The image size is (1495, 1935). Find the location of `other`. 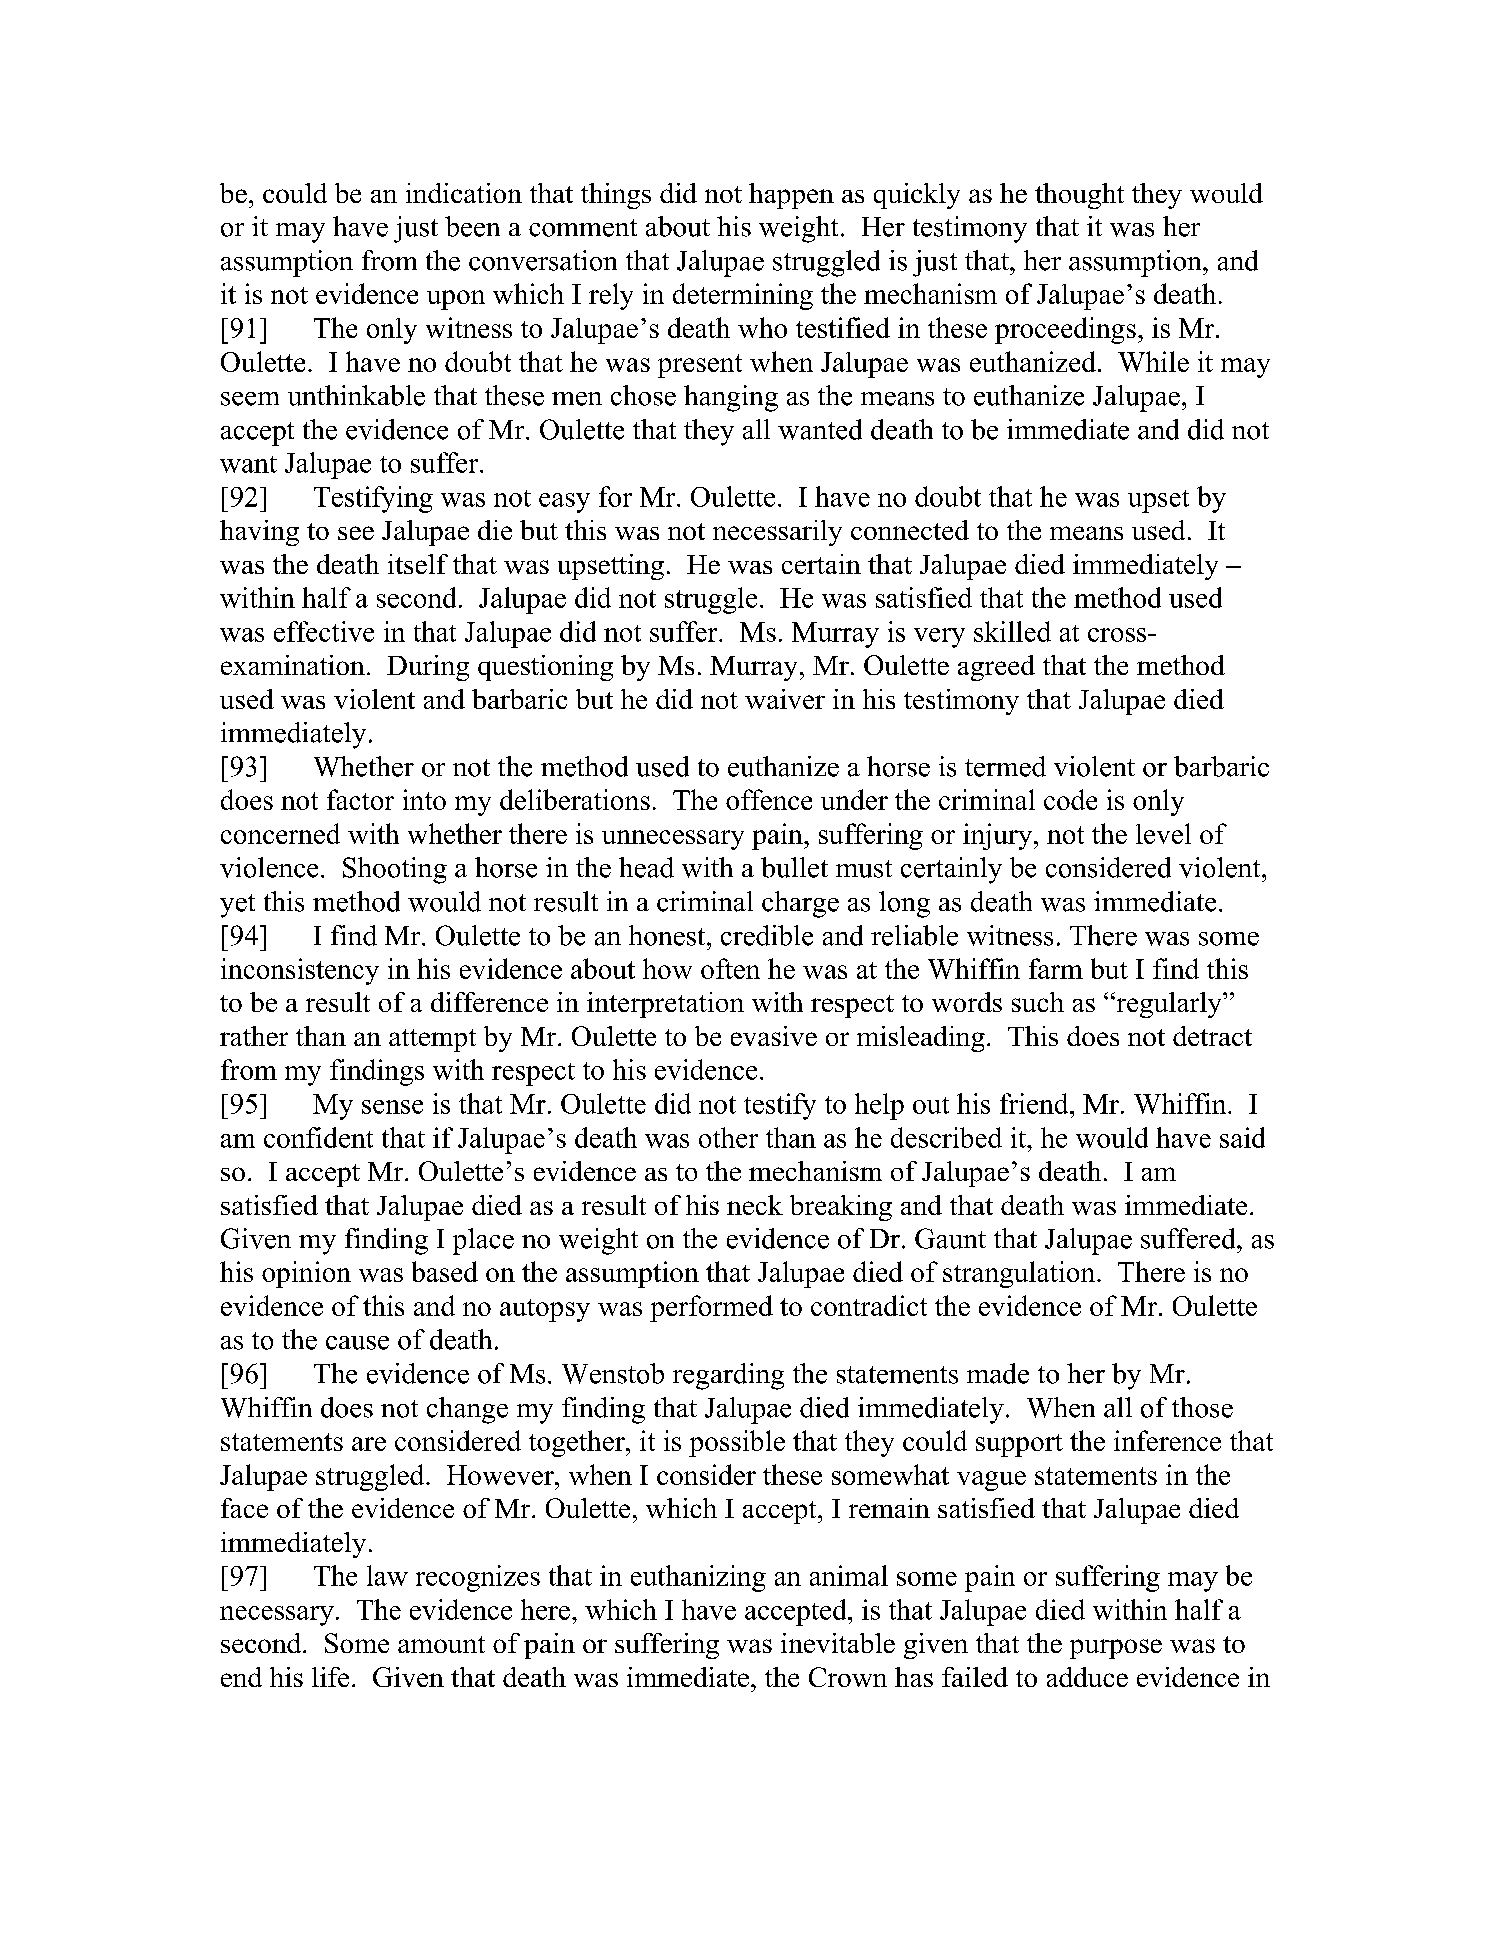

other is located at coordinates (728, 1137).
